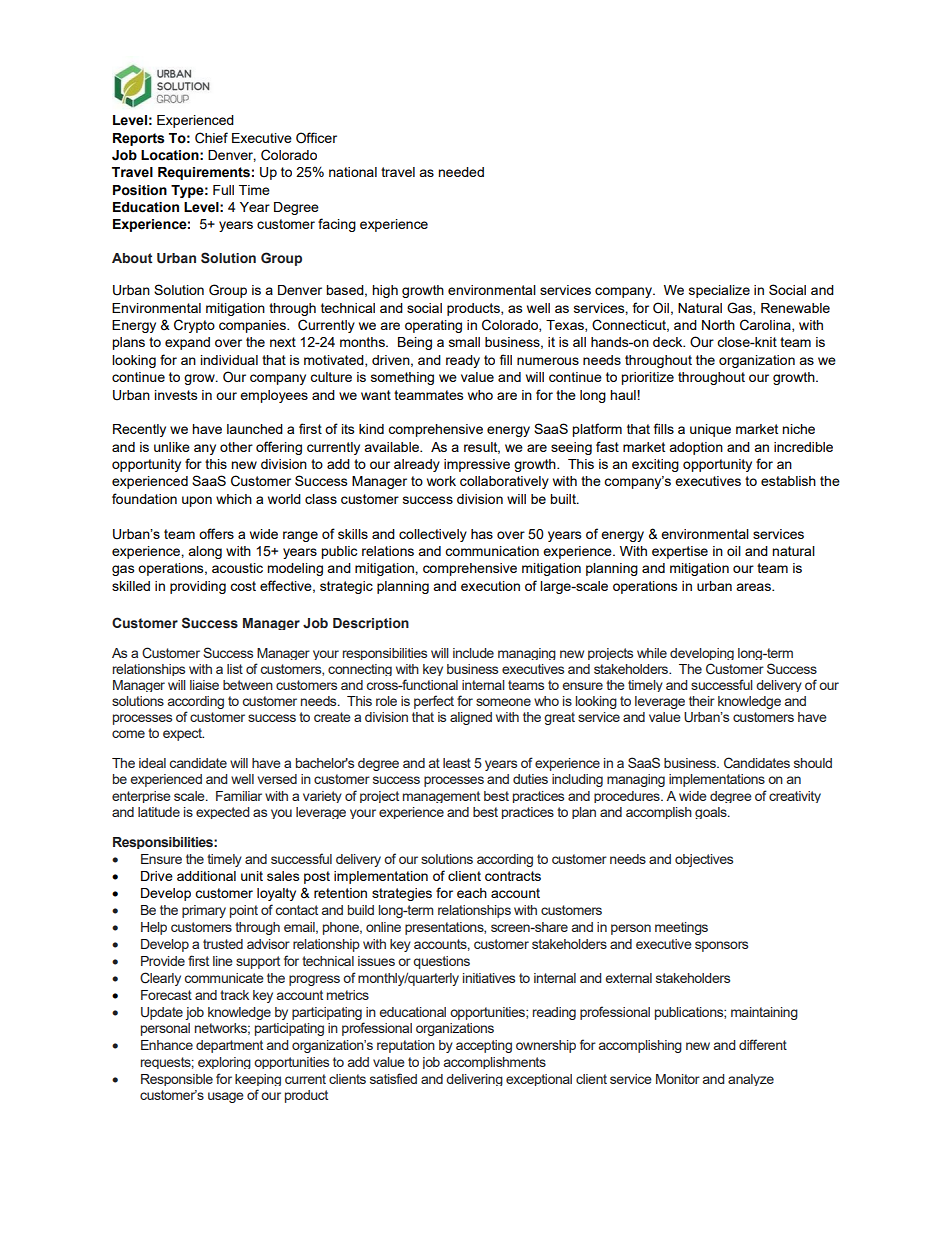 The height and width of the image is (1233, 952). Describe the element at coordinates (198, 587) in the image. I see `providing` at that location.
